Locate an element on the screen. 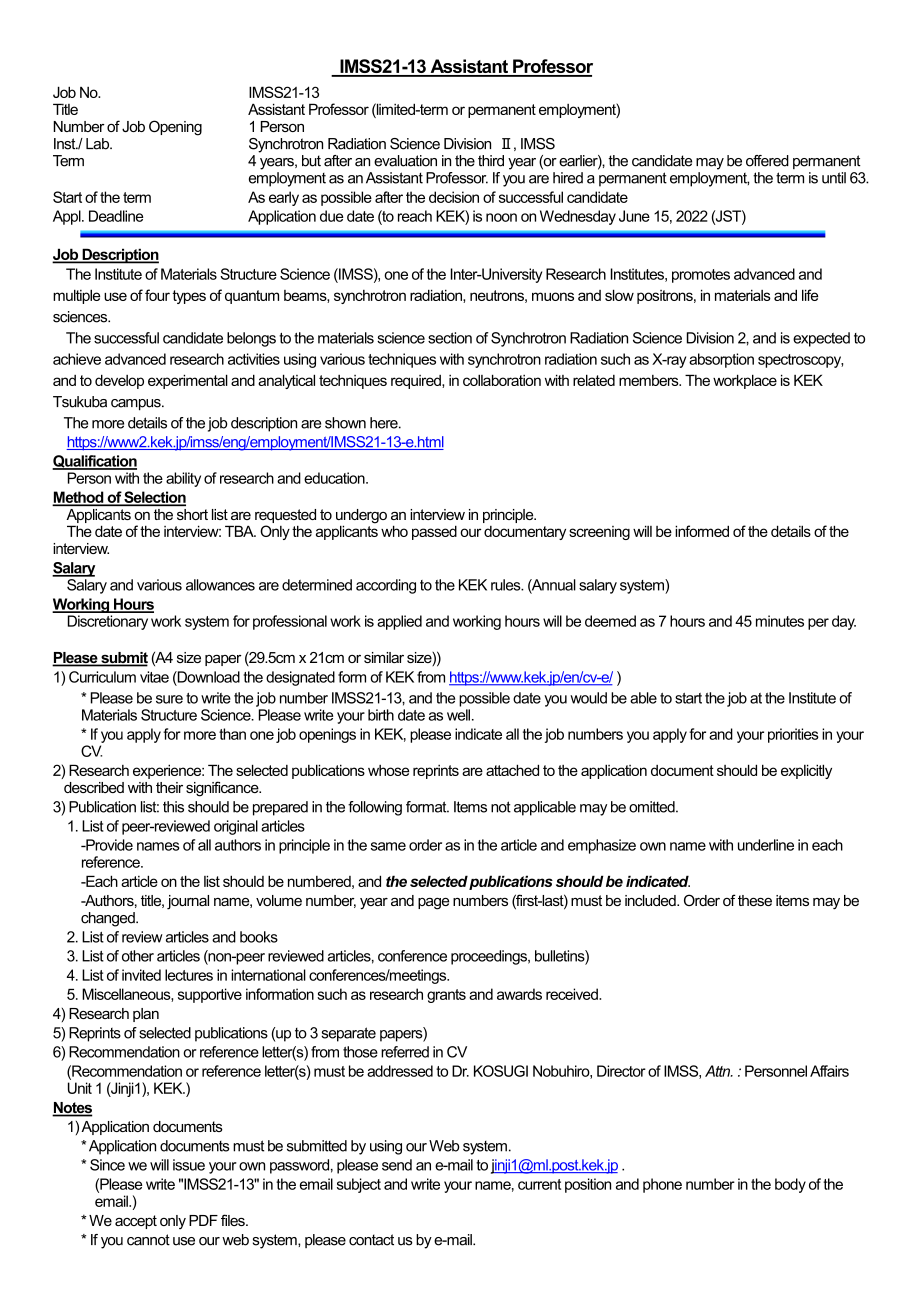 This screenshot has height=1308, width=924. offered is located at coordinates (767, 161).
